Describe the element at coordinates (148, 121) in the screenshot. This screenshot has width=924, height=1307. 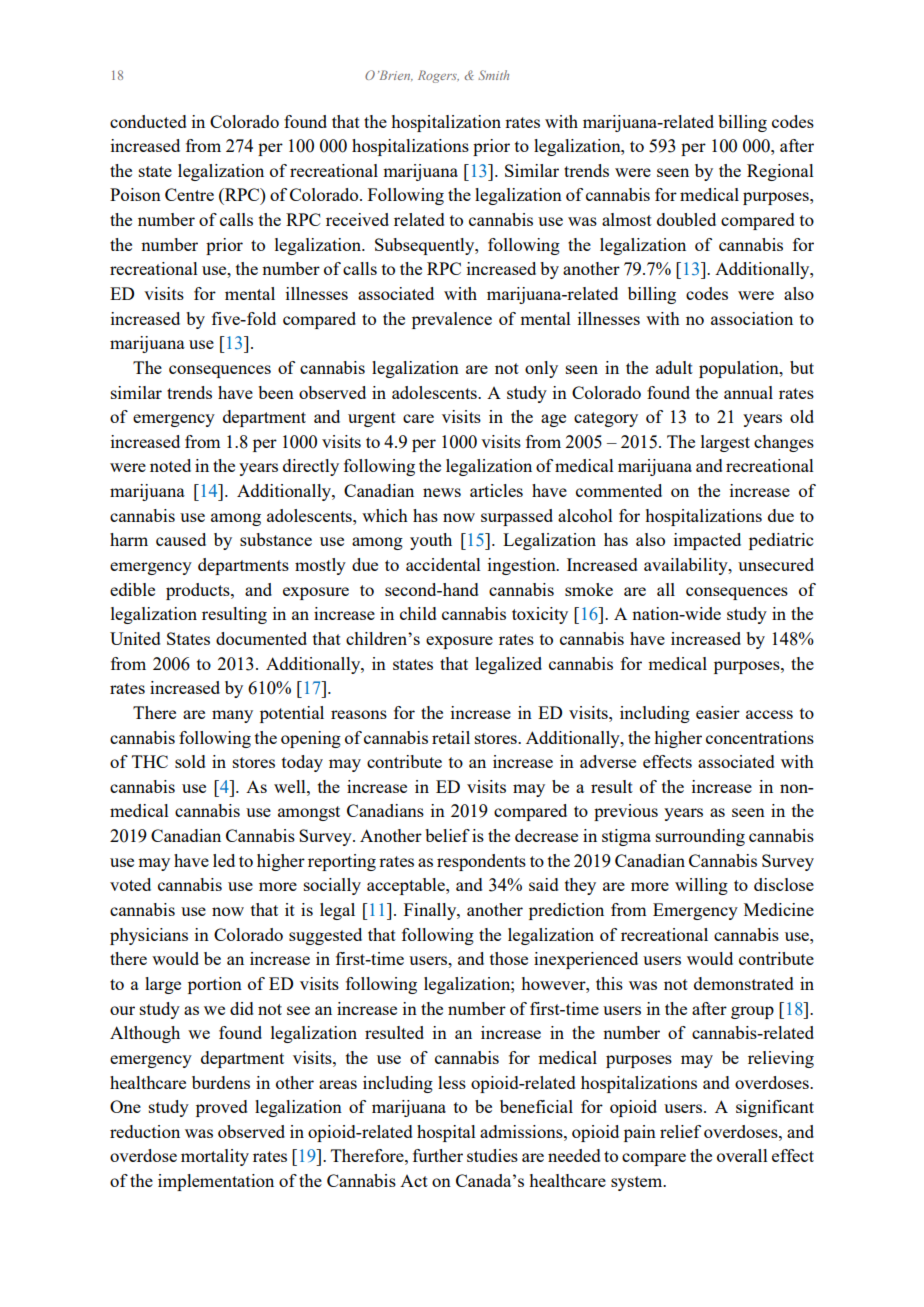
I see `conducted` at that location.
